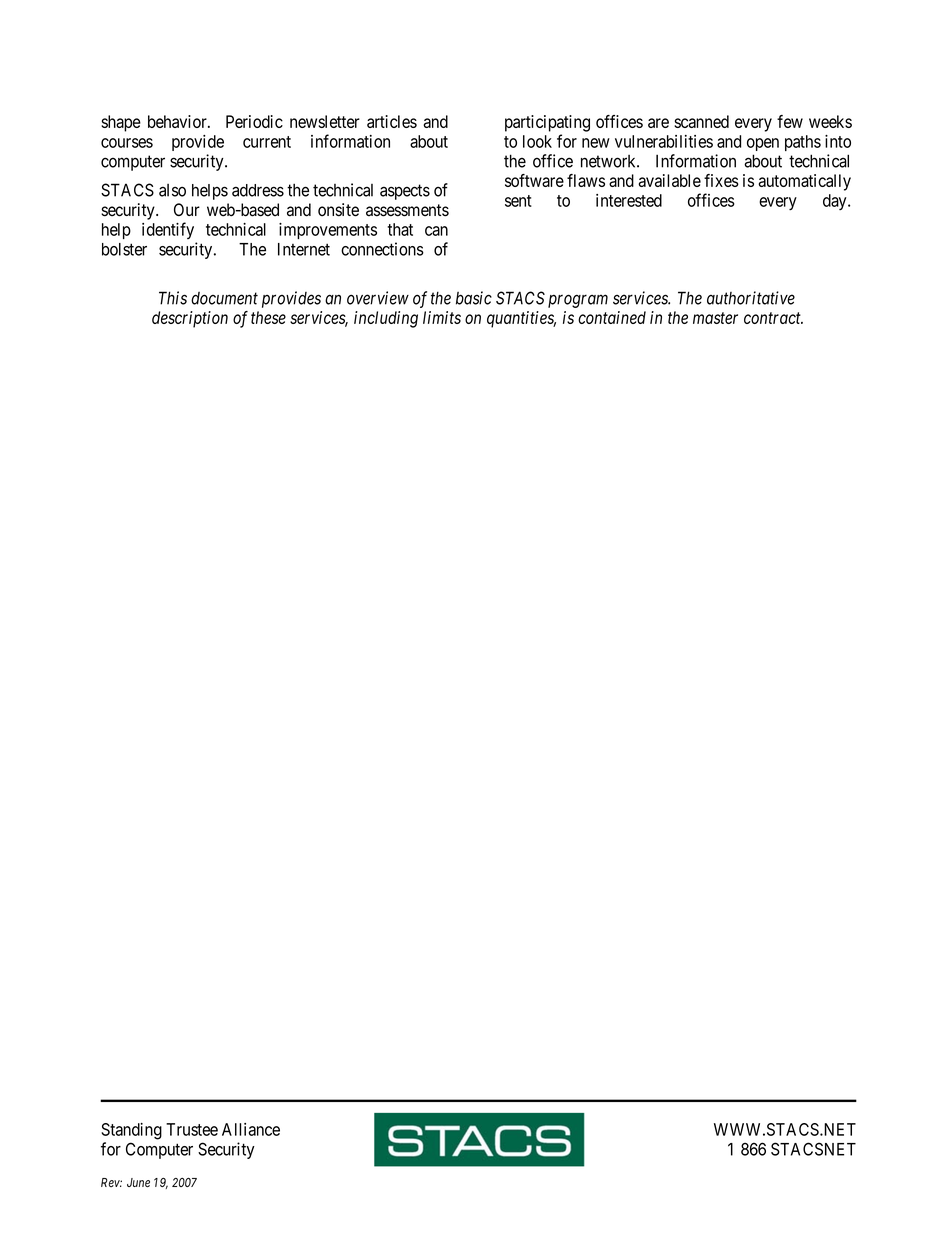  Describe the element at coordinates (192, 1129) in the screenshot. I see `Trustee` at that location.
